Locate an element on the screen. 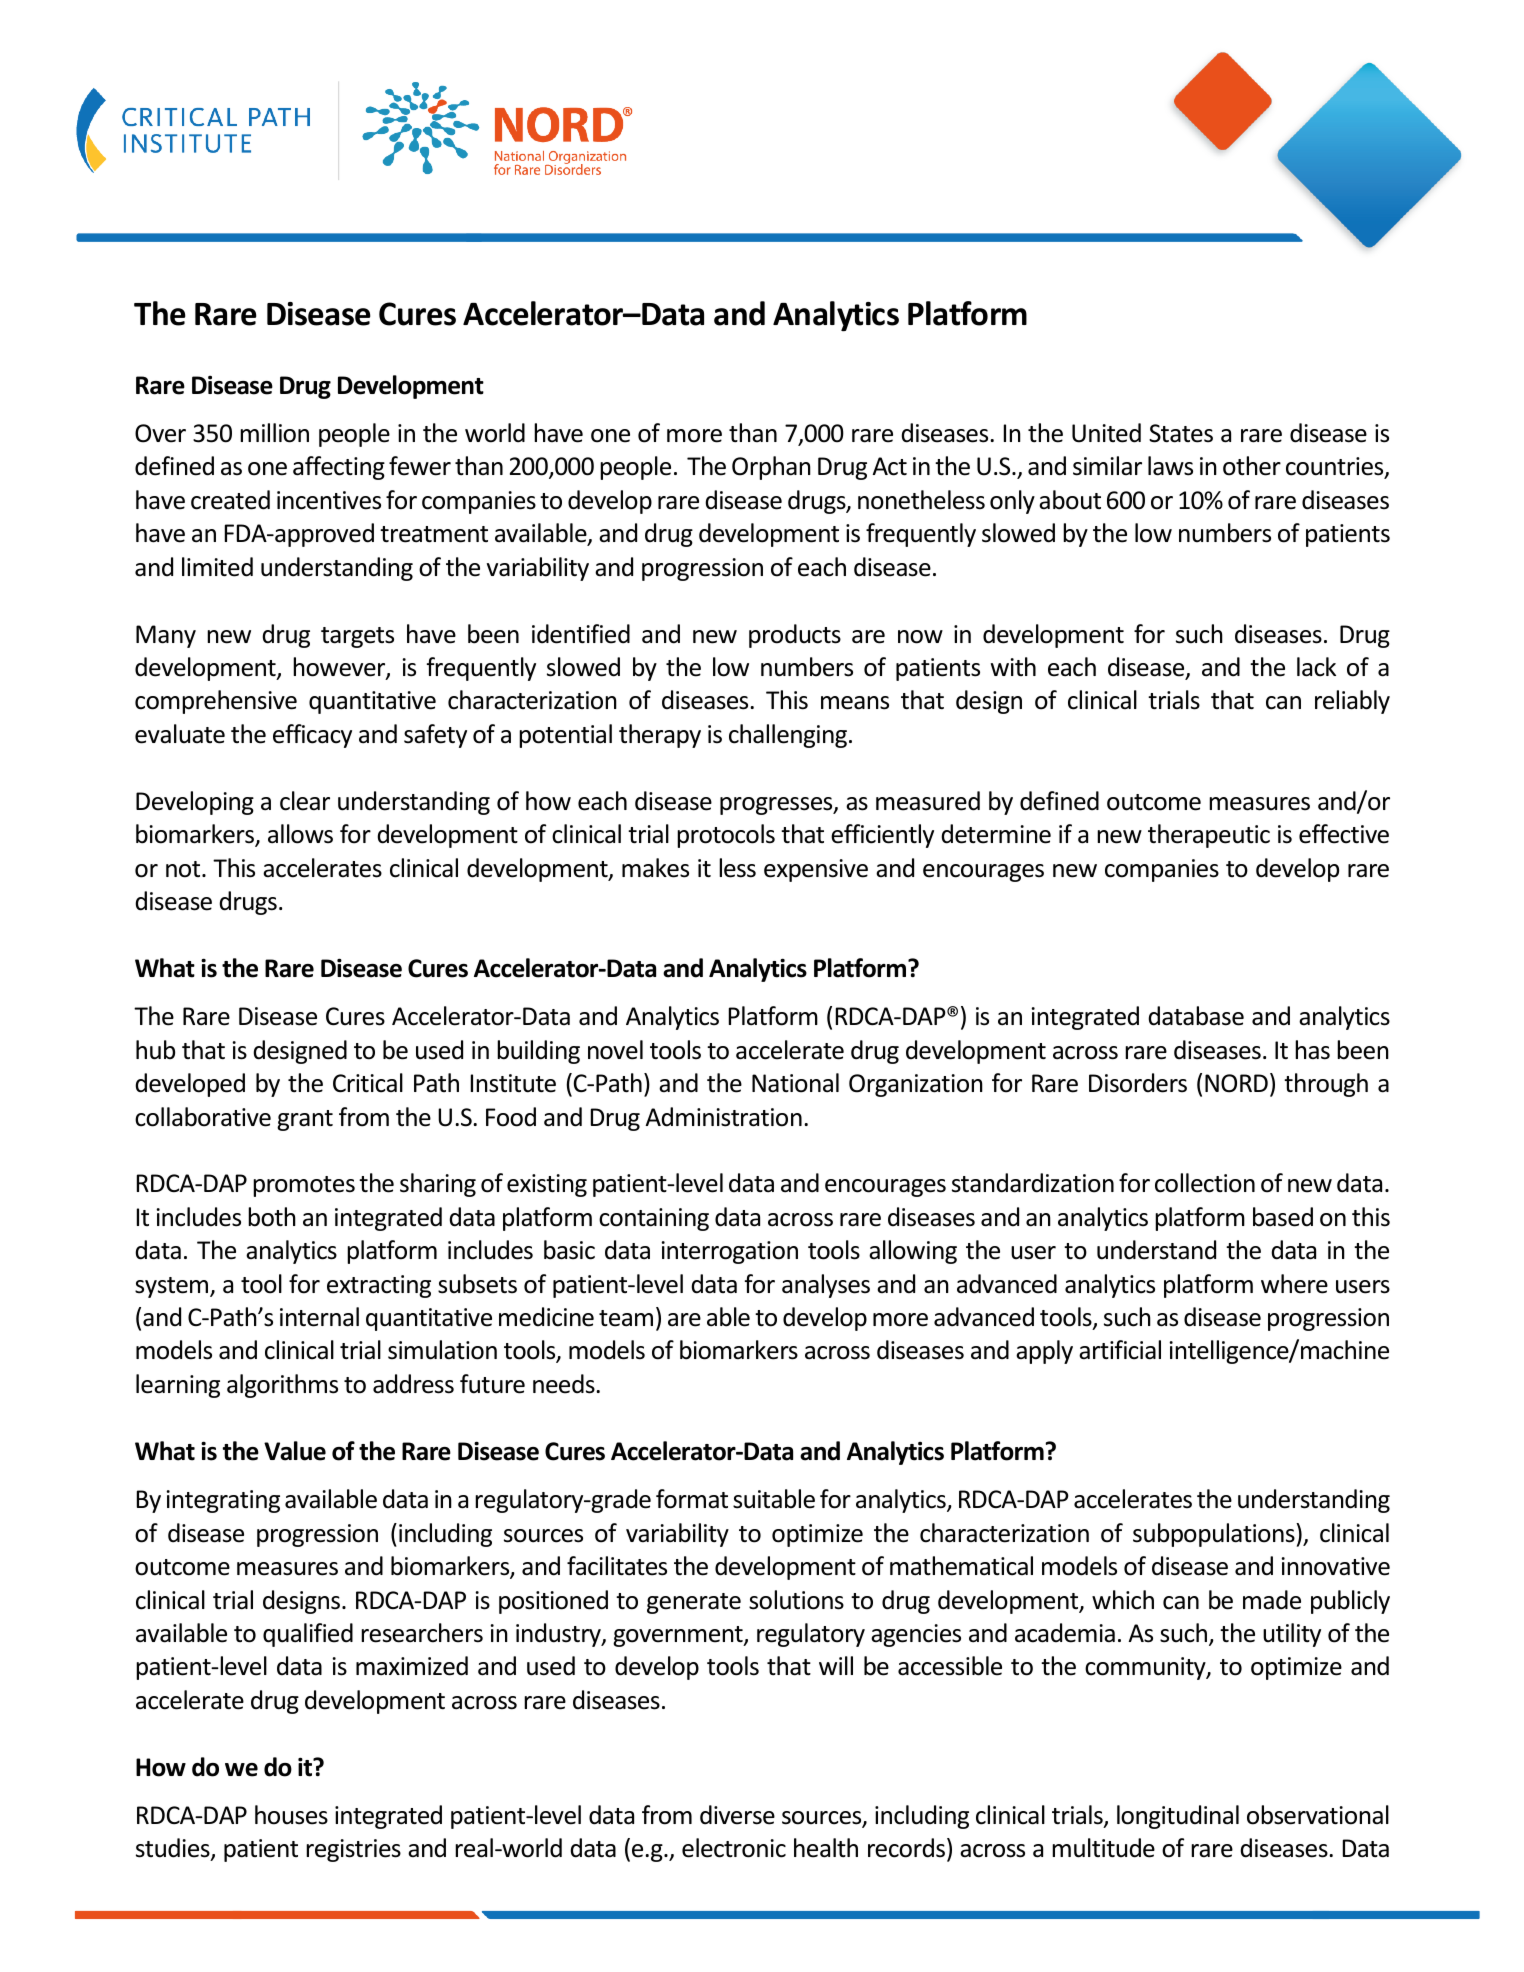 This screenshot has height=1972, width=1524. algorithms is located at coordinates (282, 1386).
